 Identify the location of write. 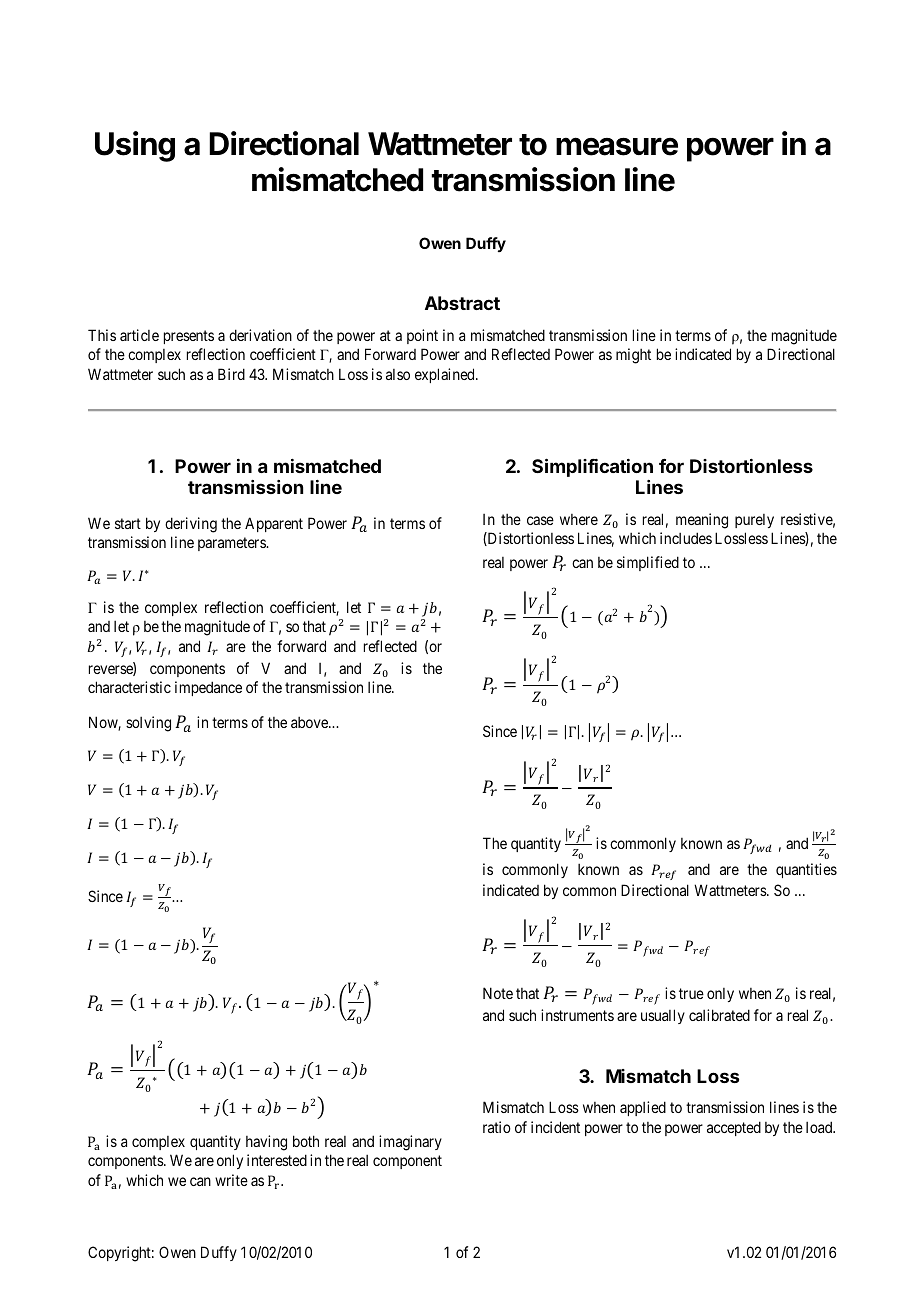
(231, 1180).
